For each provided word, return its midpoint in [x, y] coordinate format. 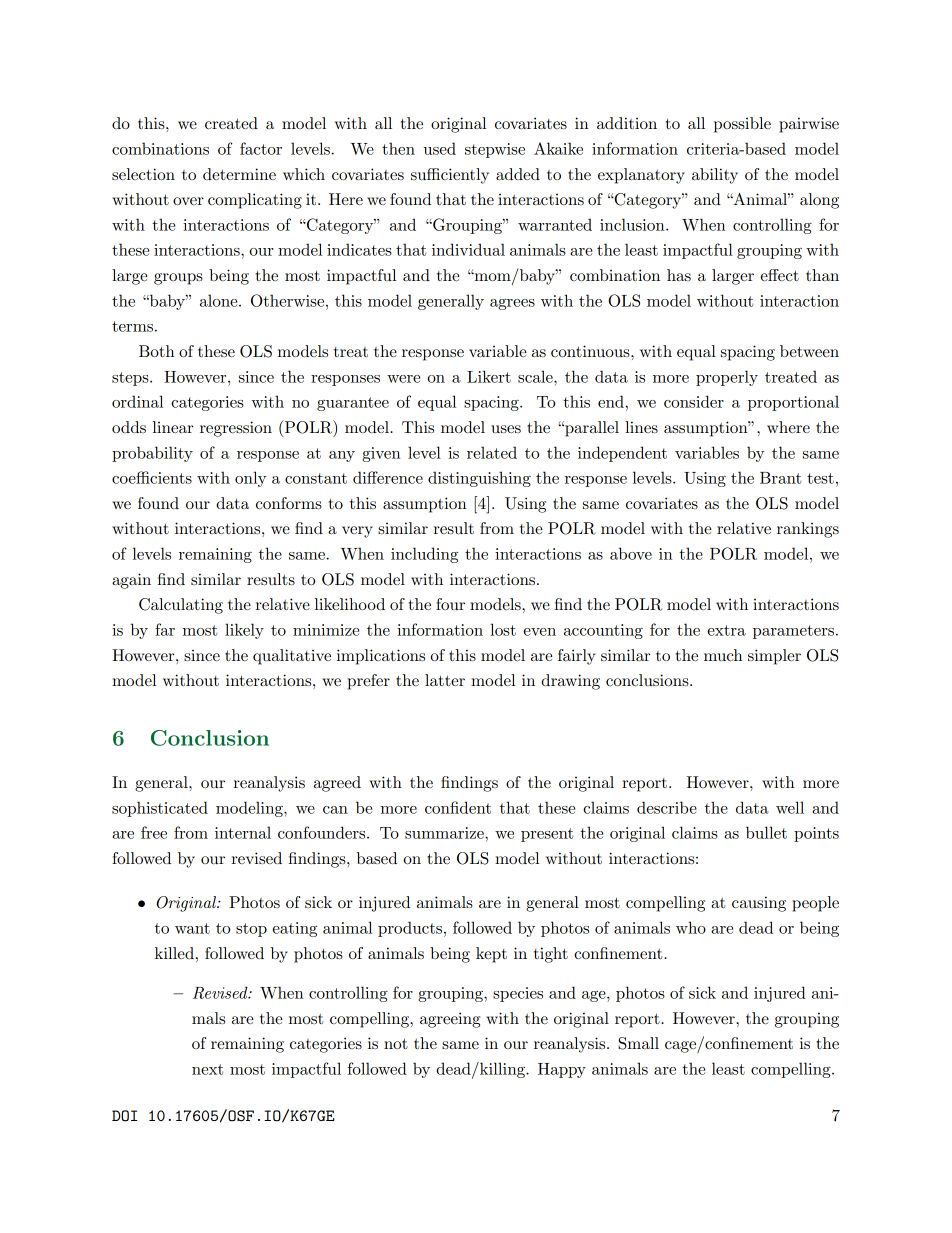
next [207, 1069]
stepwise [495, 150]
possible [742, 125]
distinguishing [479, 479]
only [250, 479]
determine [239, 174]
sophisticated [160, 809]
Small [638, 1043]
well [790, 807]
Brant [780, 478]
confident [458, 807]
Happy [562, 1070]
